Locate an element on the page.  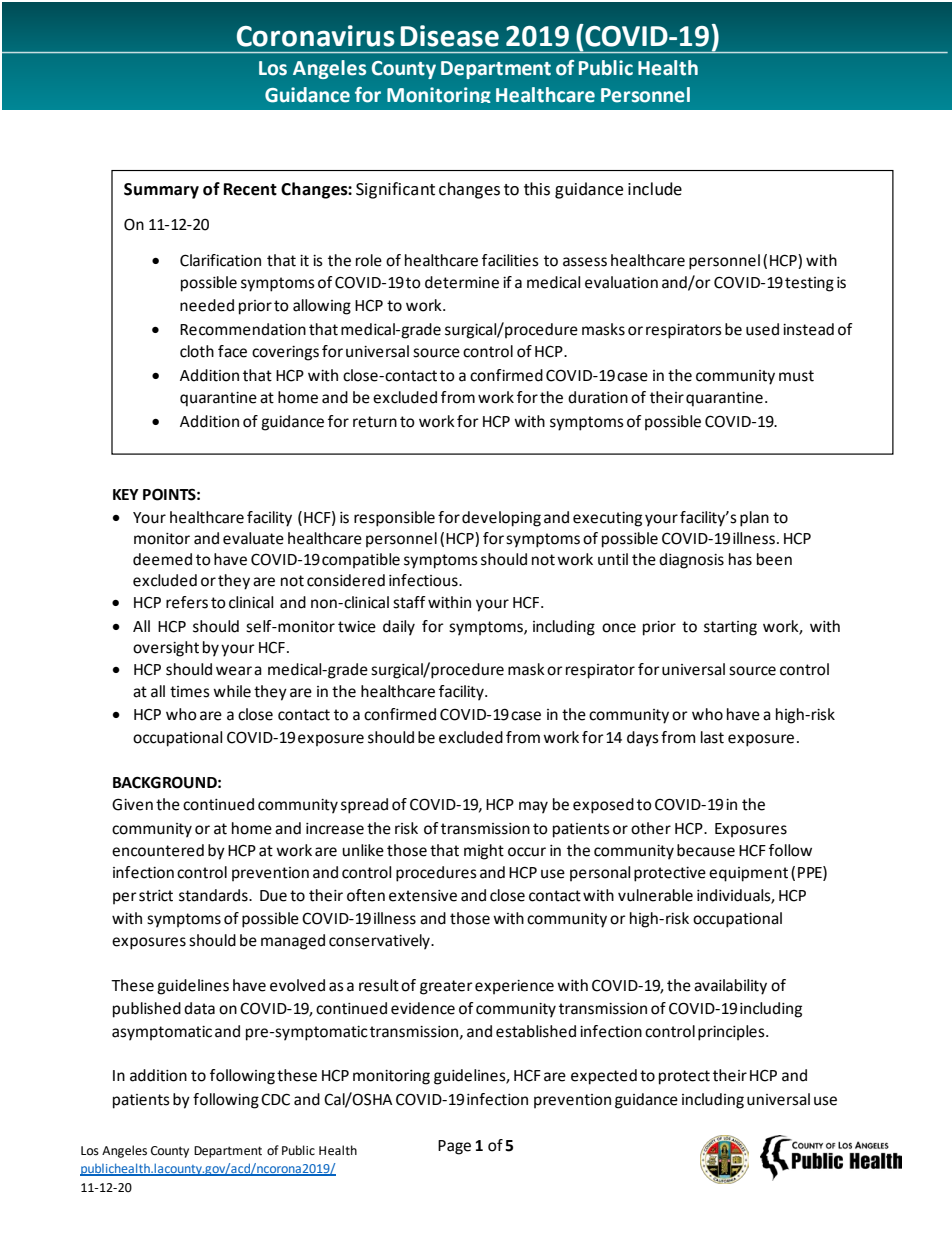
Coronavirus is located at coordinates (316, 36).
